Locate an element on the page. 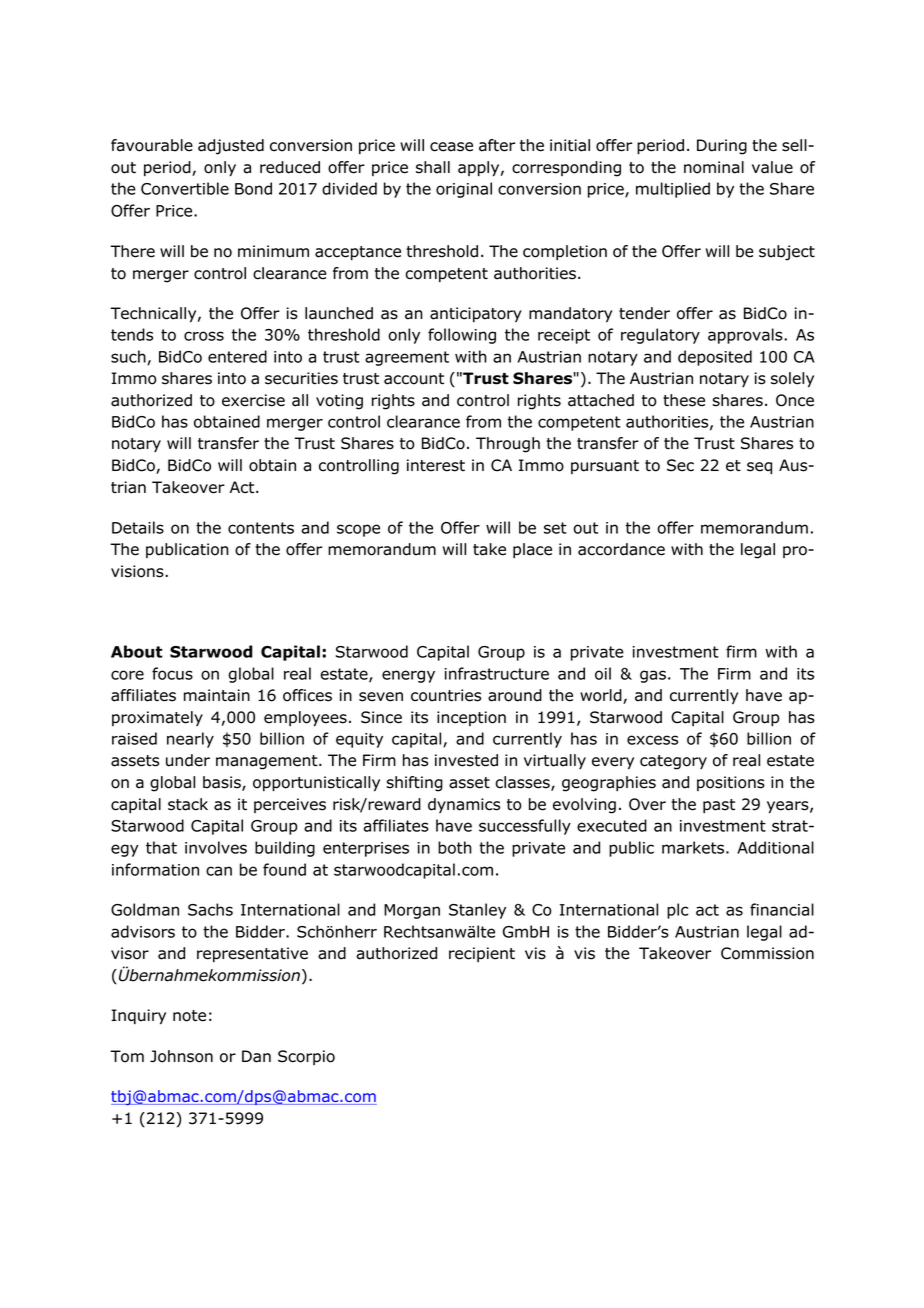 This image has height=1308, width=924. note is located at coordinates (189, 1016).
